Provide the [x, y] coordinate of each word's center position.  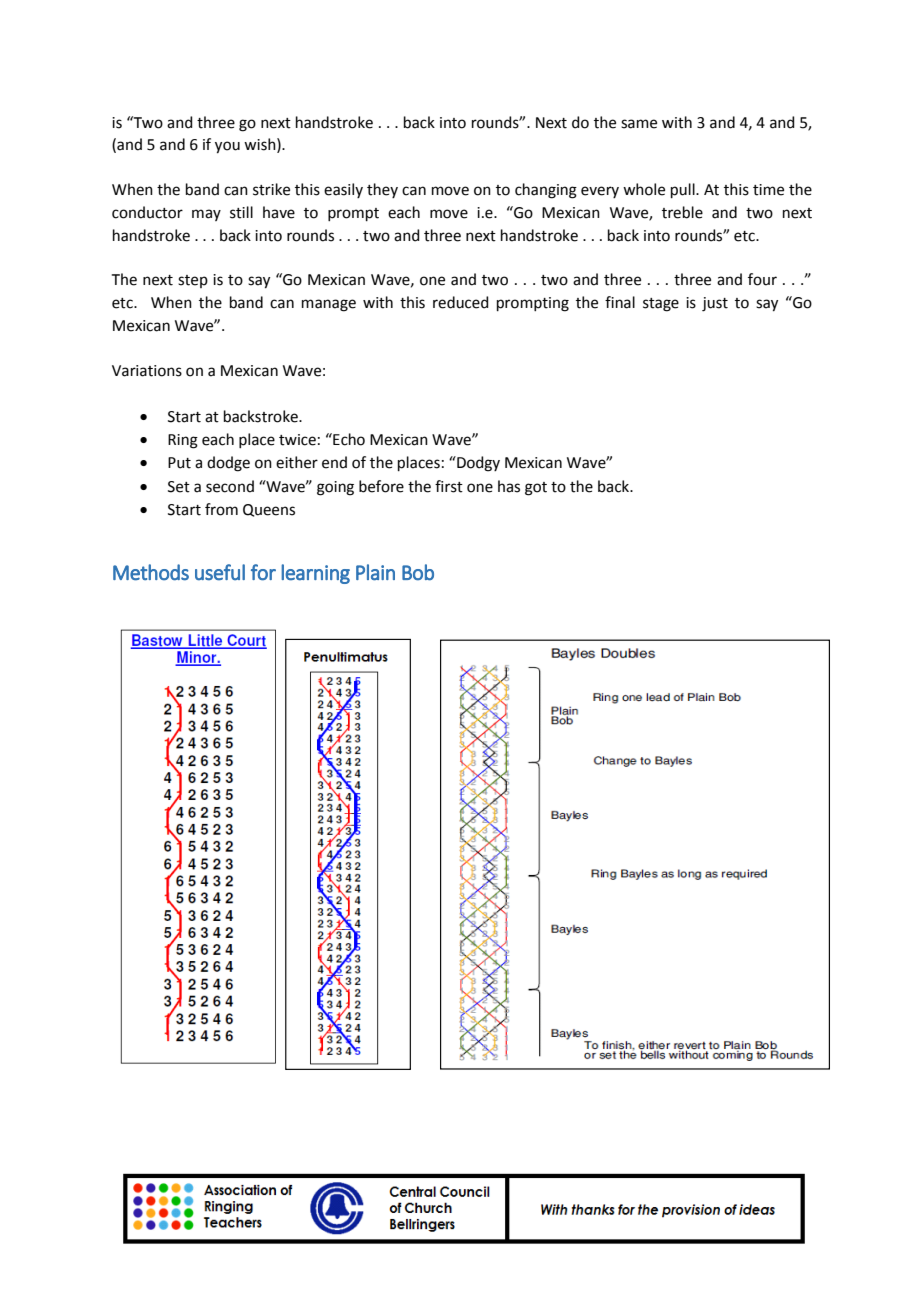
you [227, 147]
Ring [183, 441]
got [536, 489]
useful [220, 572]
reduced [461, 302]
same [639, 124]
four [762, 279]
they [382, 190]
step [193, 281]
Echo [348, 439]
